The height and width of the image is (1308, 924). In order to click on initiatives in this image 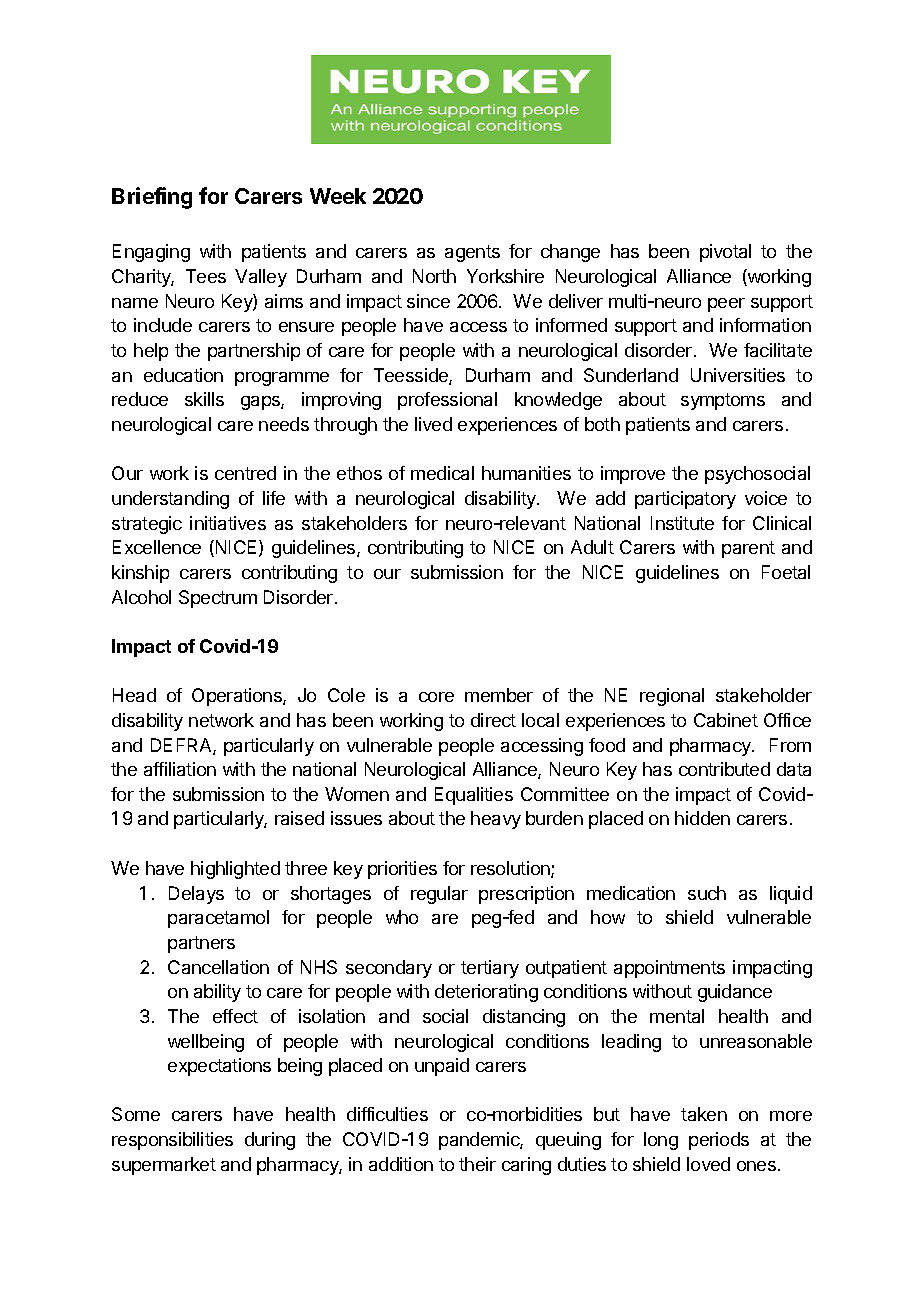, I will do `click(228, 523)`.
